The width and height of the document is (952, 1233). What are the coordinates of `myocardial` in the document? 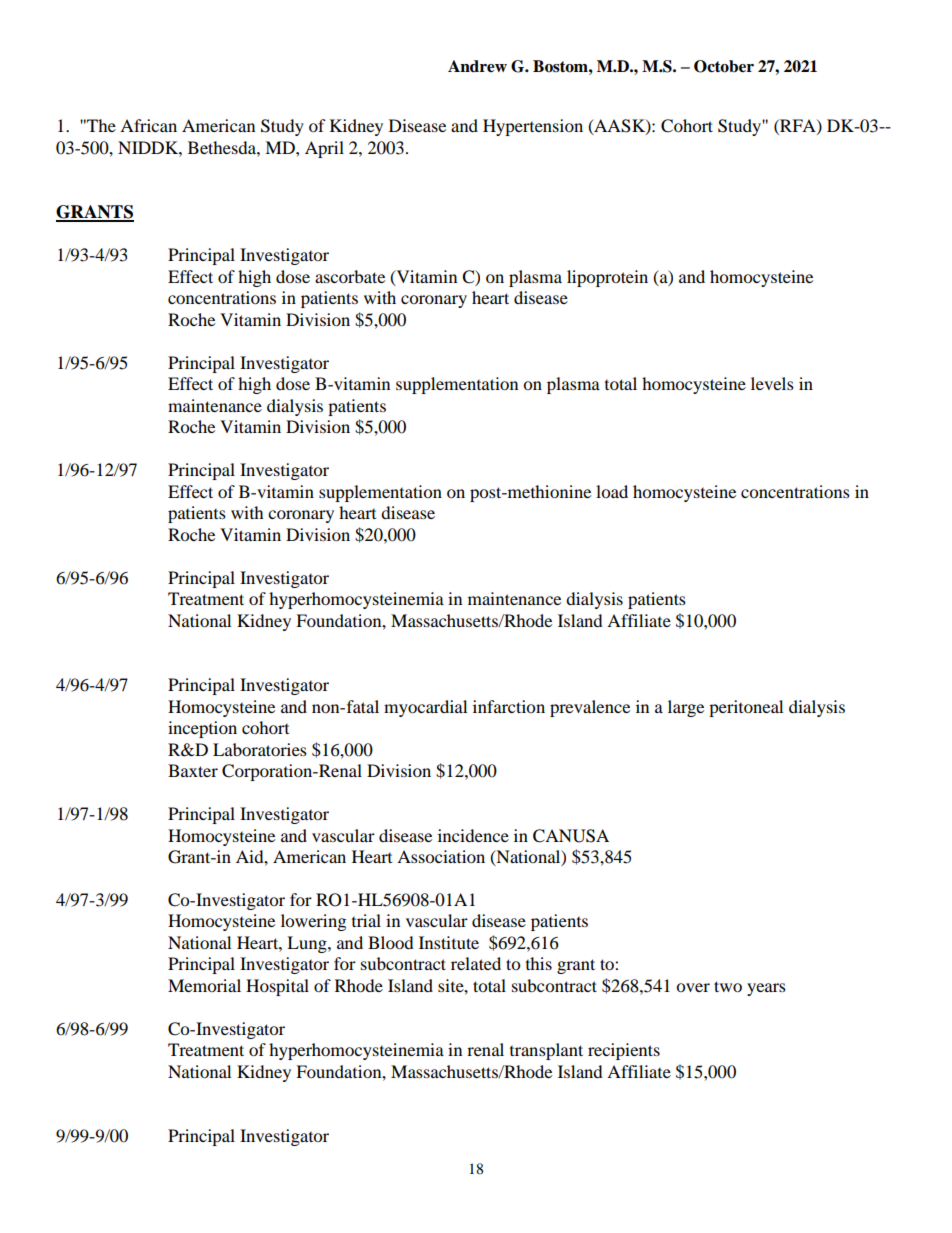 It's located at (425, 708).
